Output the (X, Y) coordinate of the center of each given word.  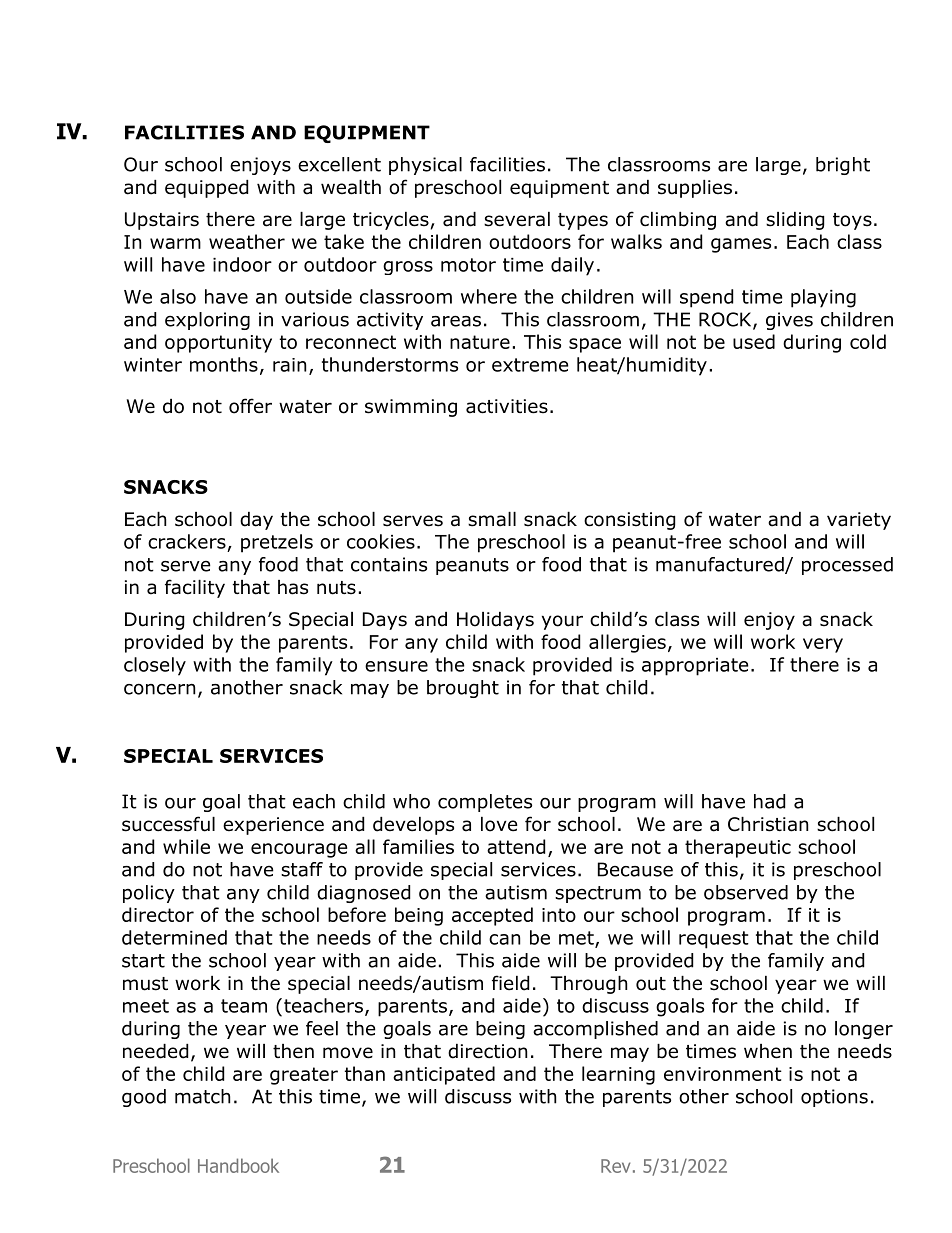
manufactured (721, 565)
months (224, 364)
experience (273, 826)
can (504, 939)
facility (195, 588)
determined (174, 937)
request (714, 940)
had (769, 801)
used (754, 341)
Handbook (238, 1165)
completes (485, 803)
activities (507, 406)
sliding (795, 221)
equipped (206, 189)
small (492, 519)
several (517, 219)
